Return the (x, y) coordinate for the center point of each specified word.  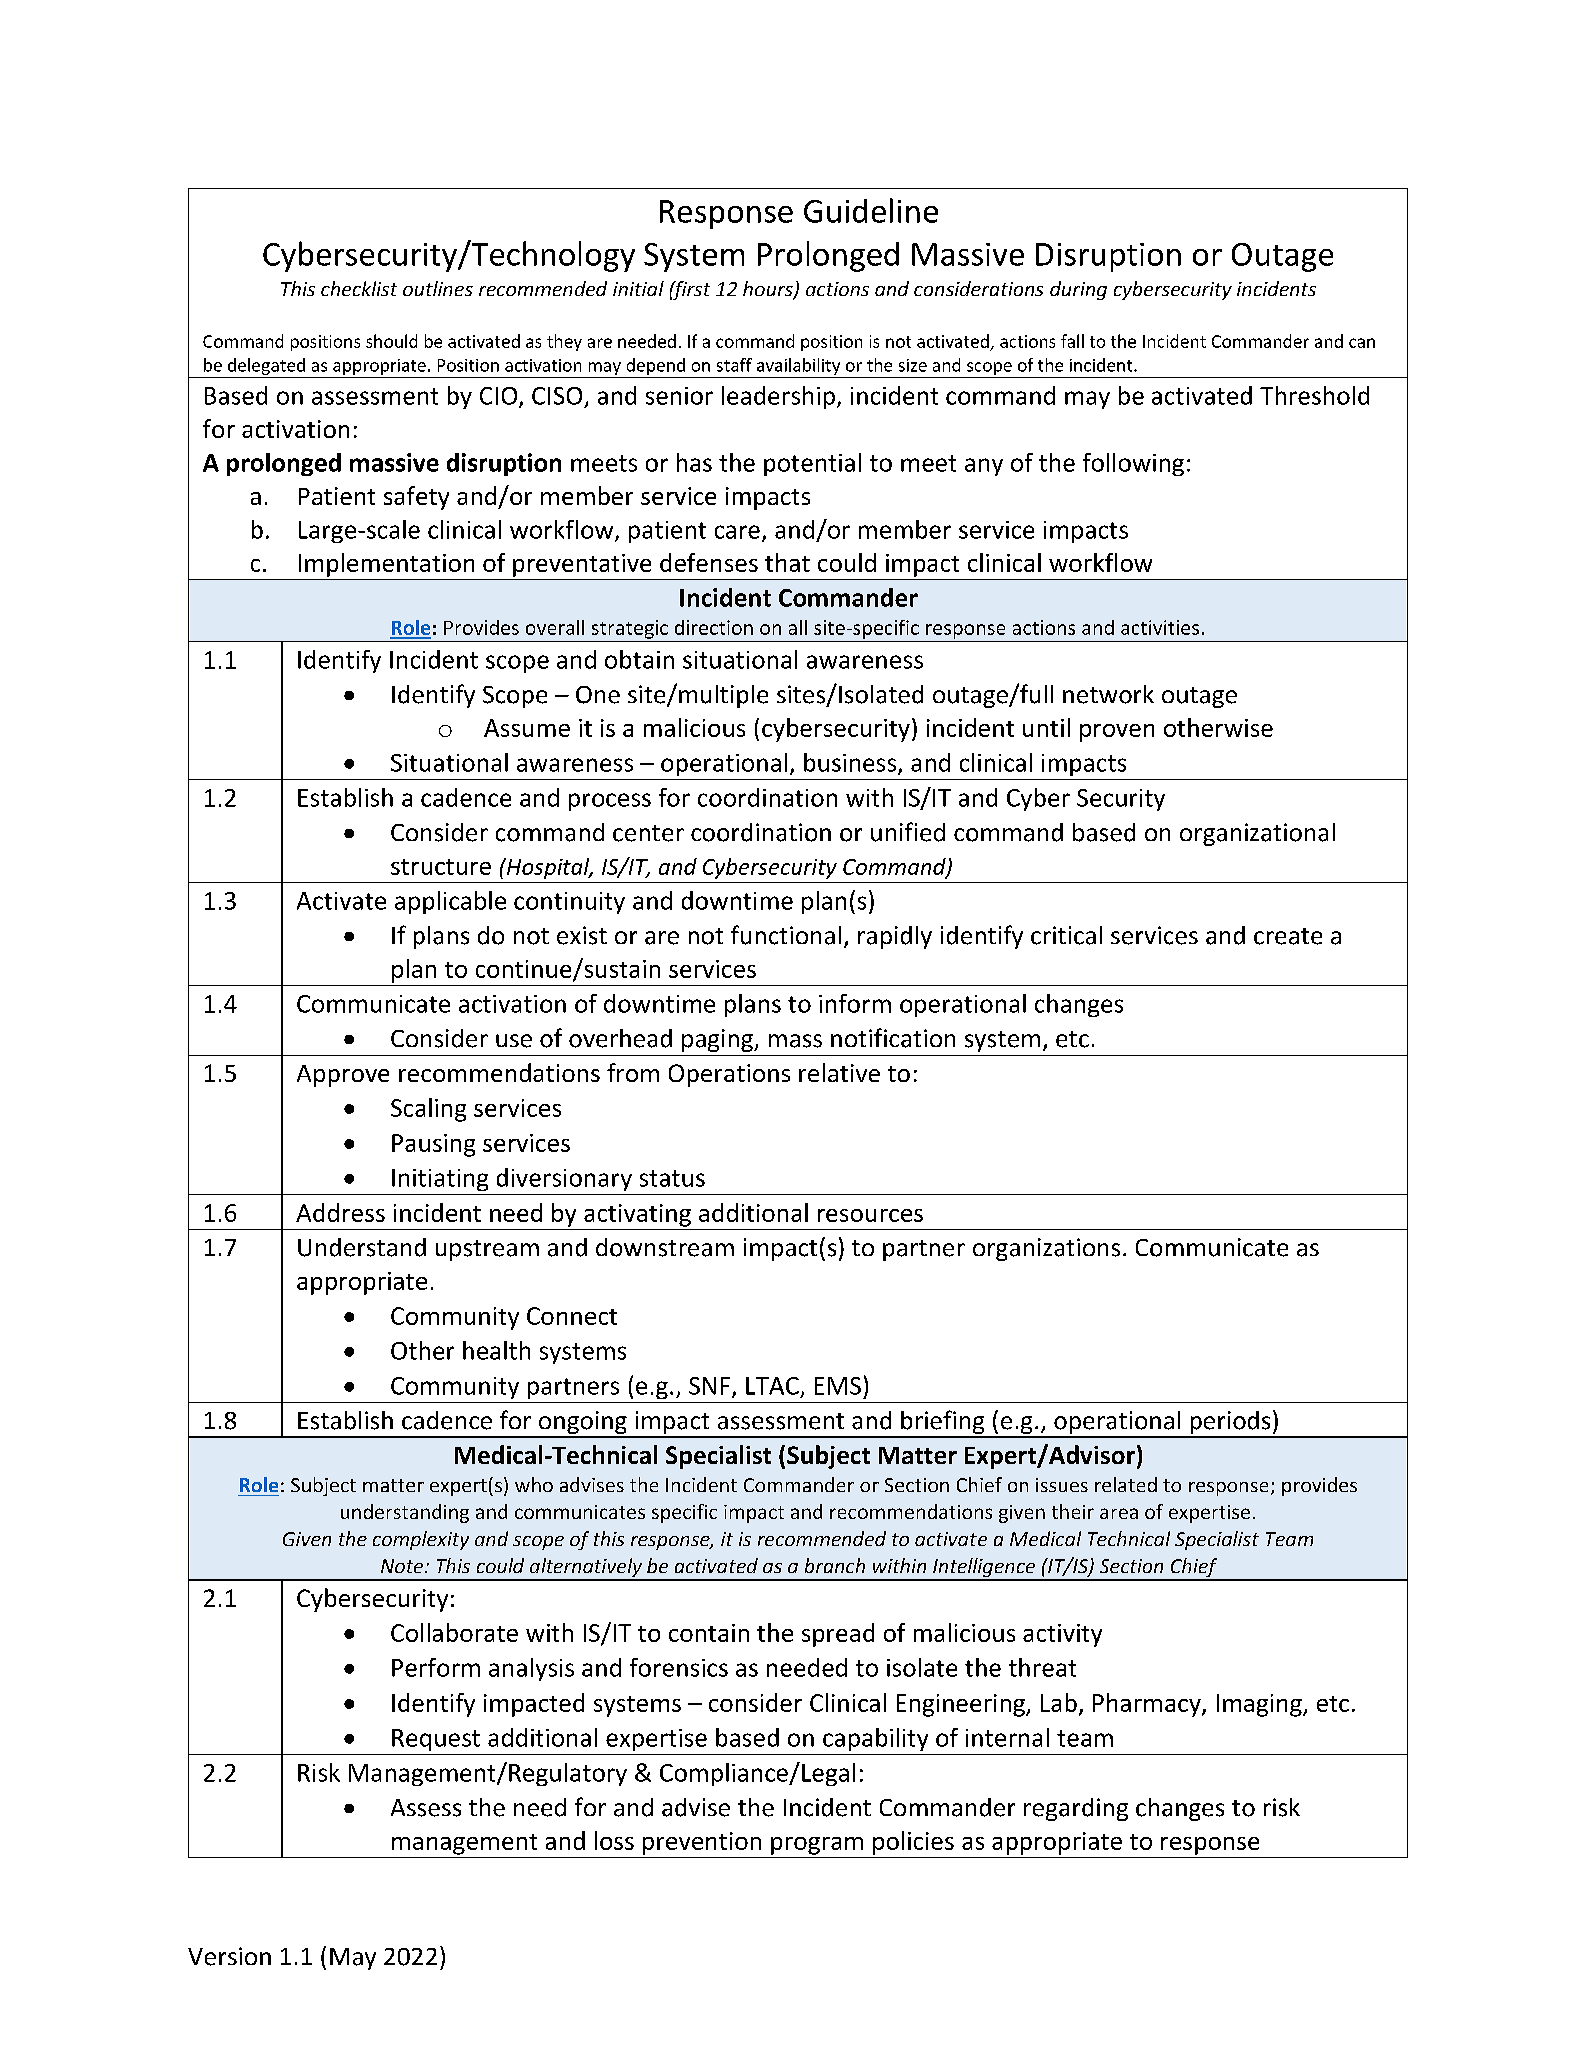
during (1078, 290)
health (496, 1350)
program (817, 1846)
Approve (343, 1076)
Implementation (386, 565)
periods (1230, 1424)
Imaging (1260, 1705)
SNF (709, 1386)
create (1288, 936)
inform (855, 1003)
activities (1160, 627)
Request (436, 1740)
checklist (359, 288)
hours (769, 290)
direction (714, 627)
